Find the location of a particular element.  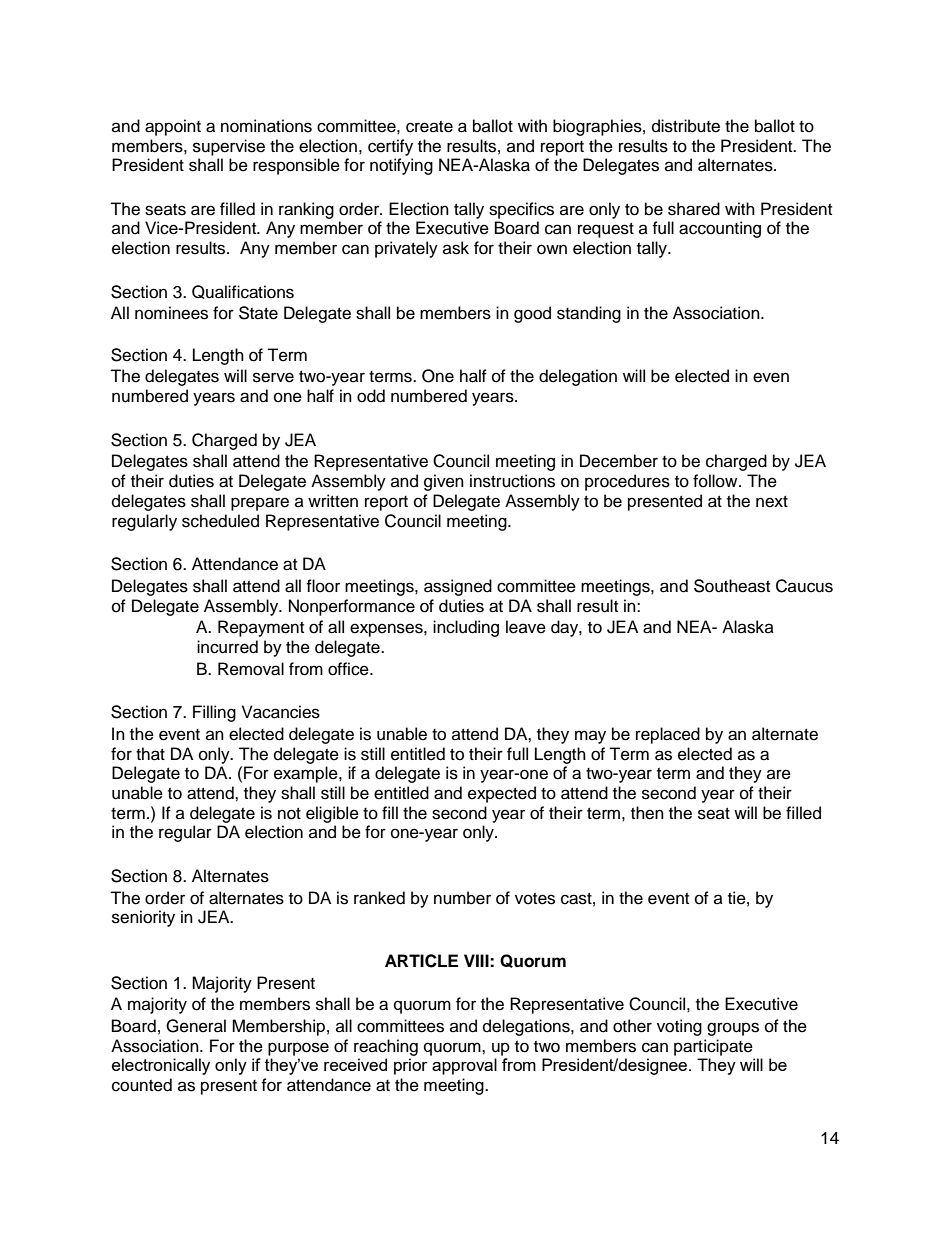

supervise is located at coordinates (229, 147).
